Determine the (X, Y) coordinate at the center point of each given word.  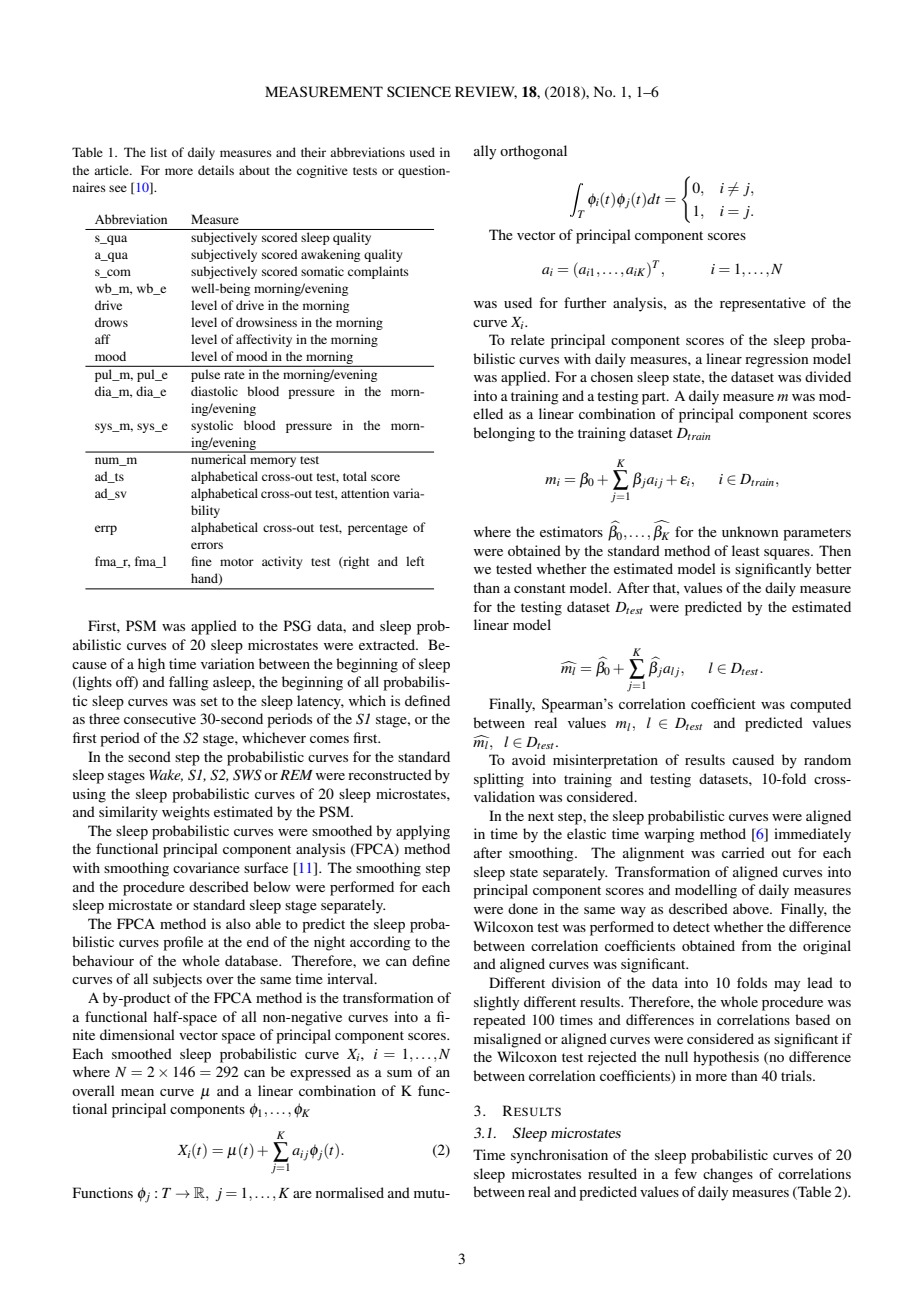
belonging (504, 434)
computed (820, 705)
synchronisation (559, 1156)
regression (776, 360)
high (151, 665)
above (752, 908)
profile (183, 943)
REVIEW (486, 92)
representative (763, 304)
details (216, 170)
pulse (205, 376)
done (523, 908)
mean (137, 1092)
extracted (388, 644)
